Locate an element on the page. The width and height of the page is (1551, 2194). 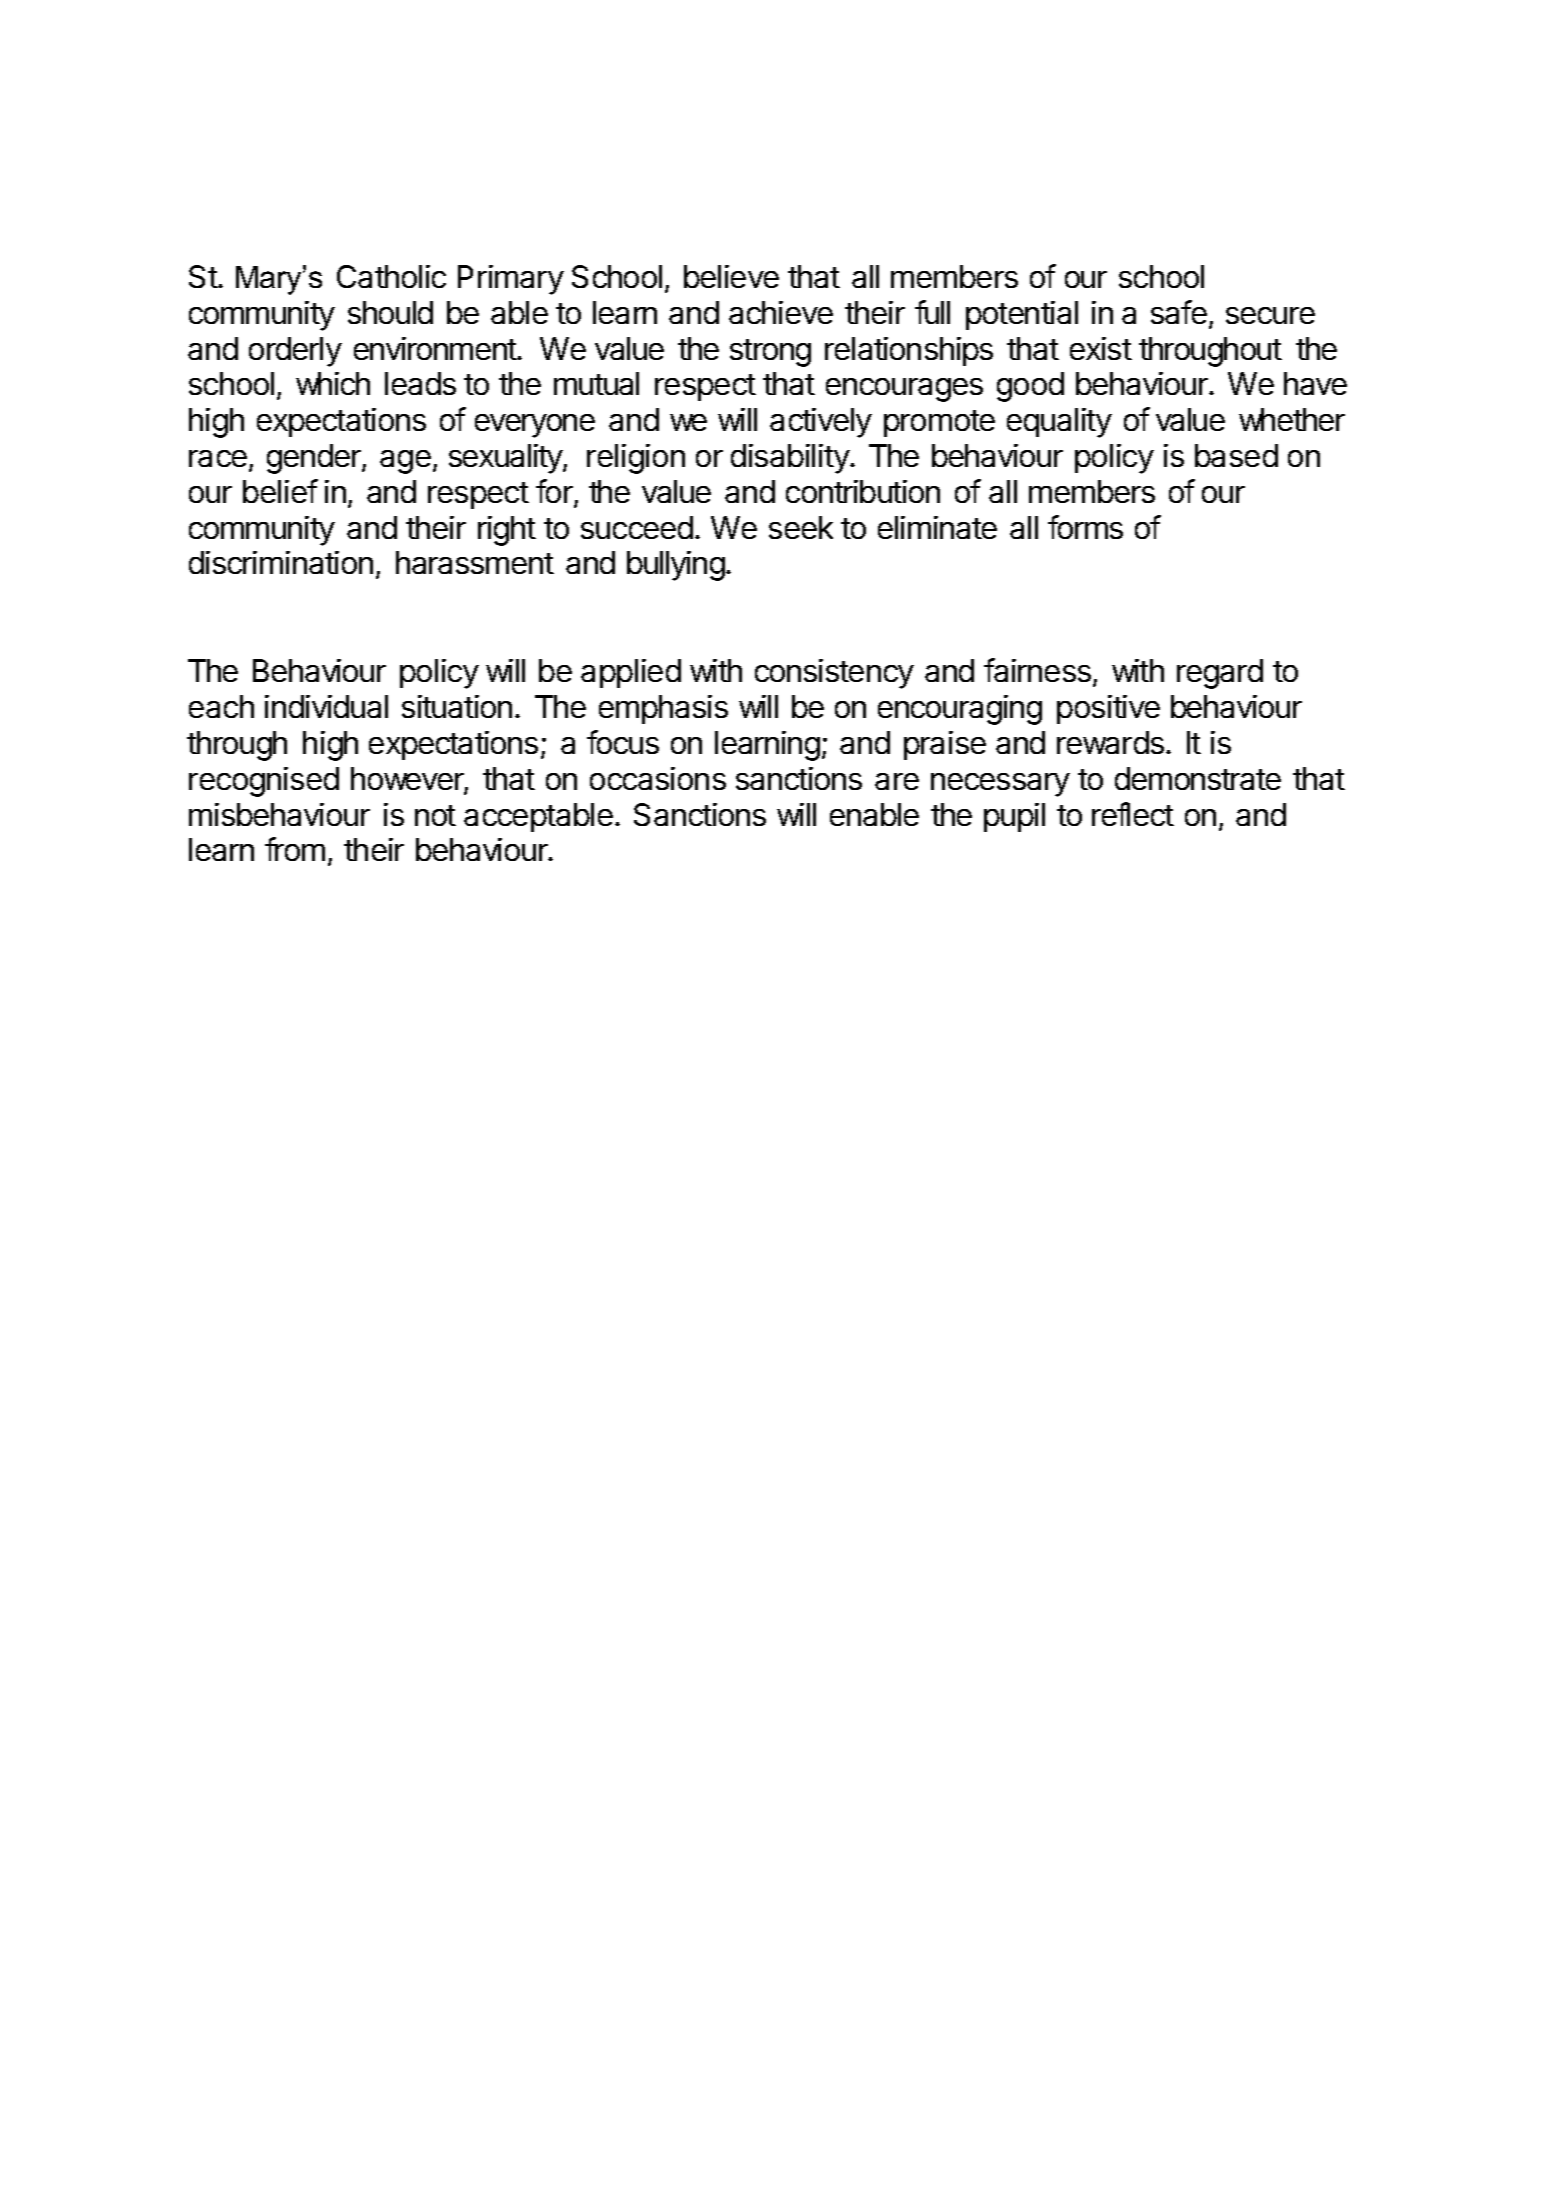
gender is located at coordinates (315, 459).
